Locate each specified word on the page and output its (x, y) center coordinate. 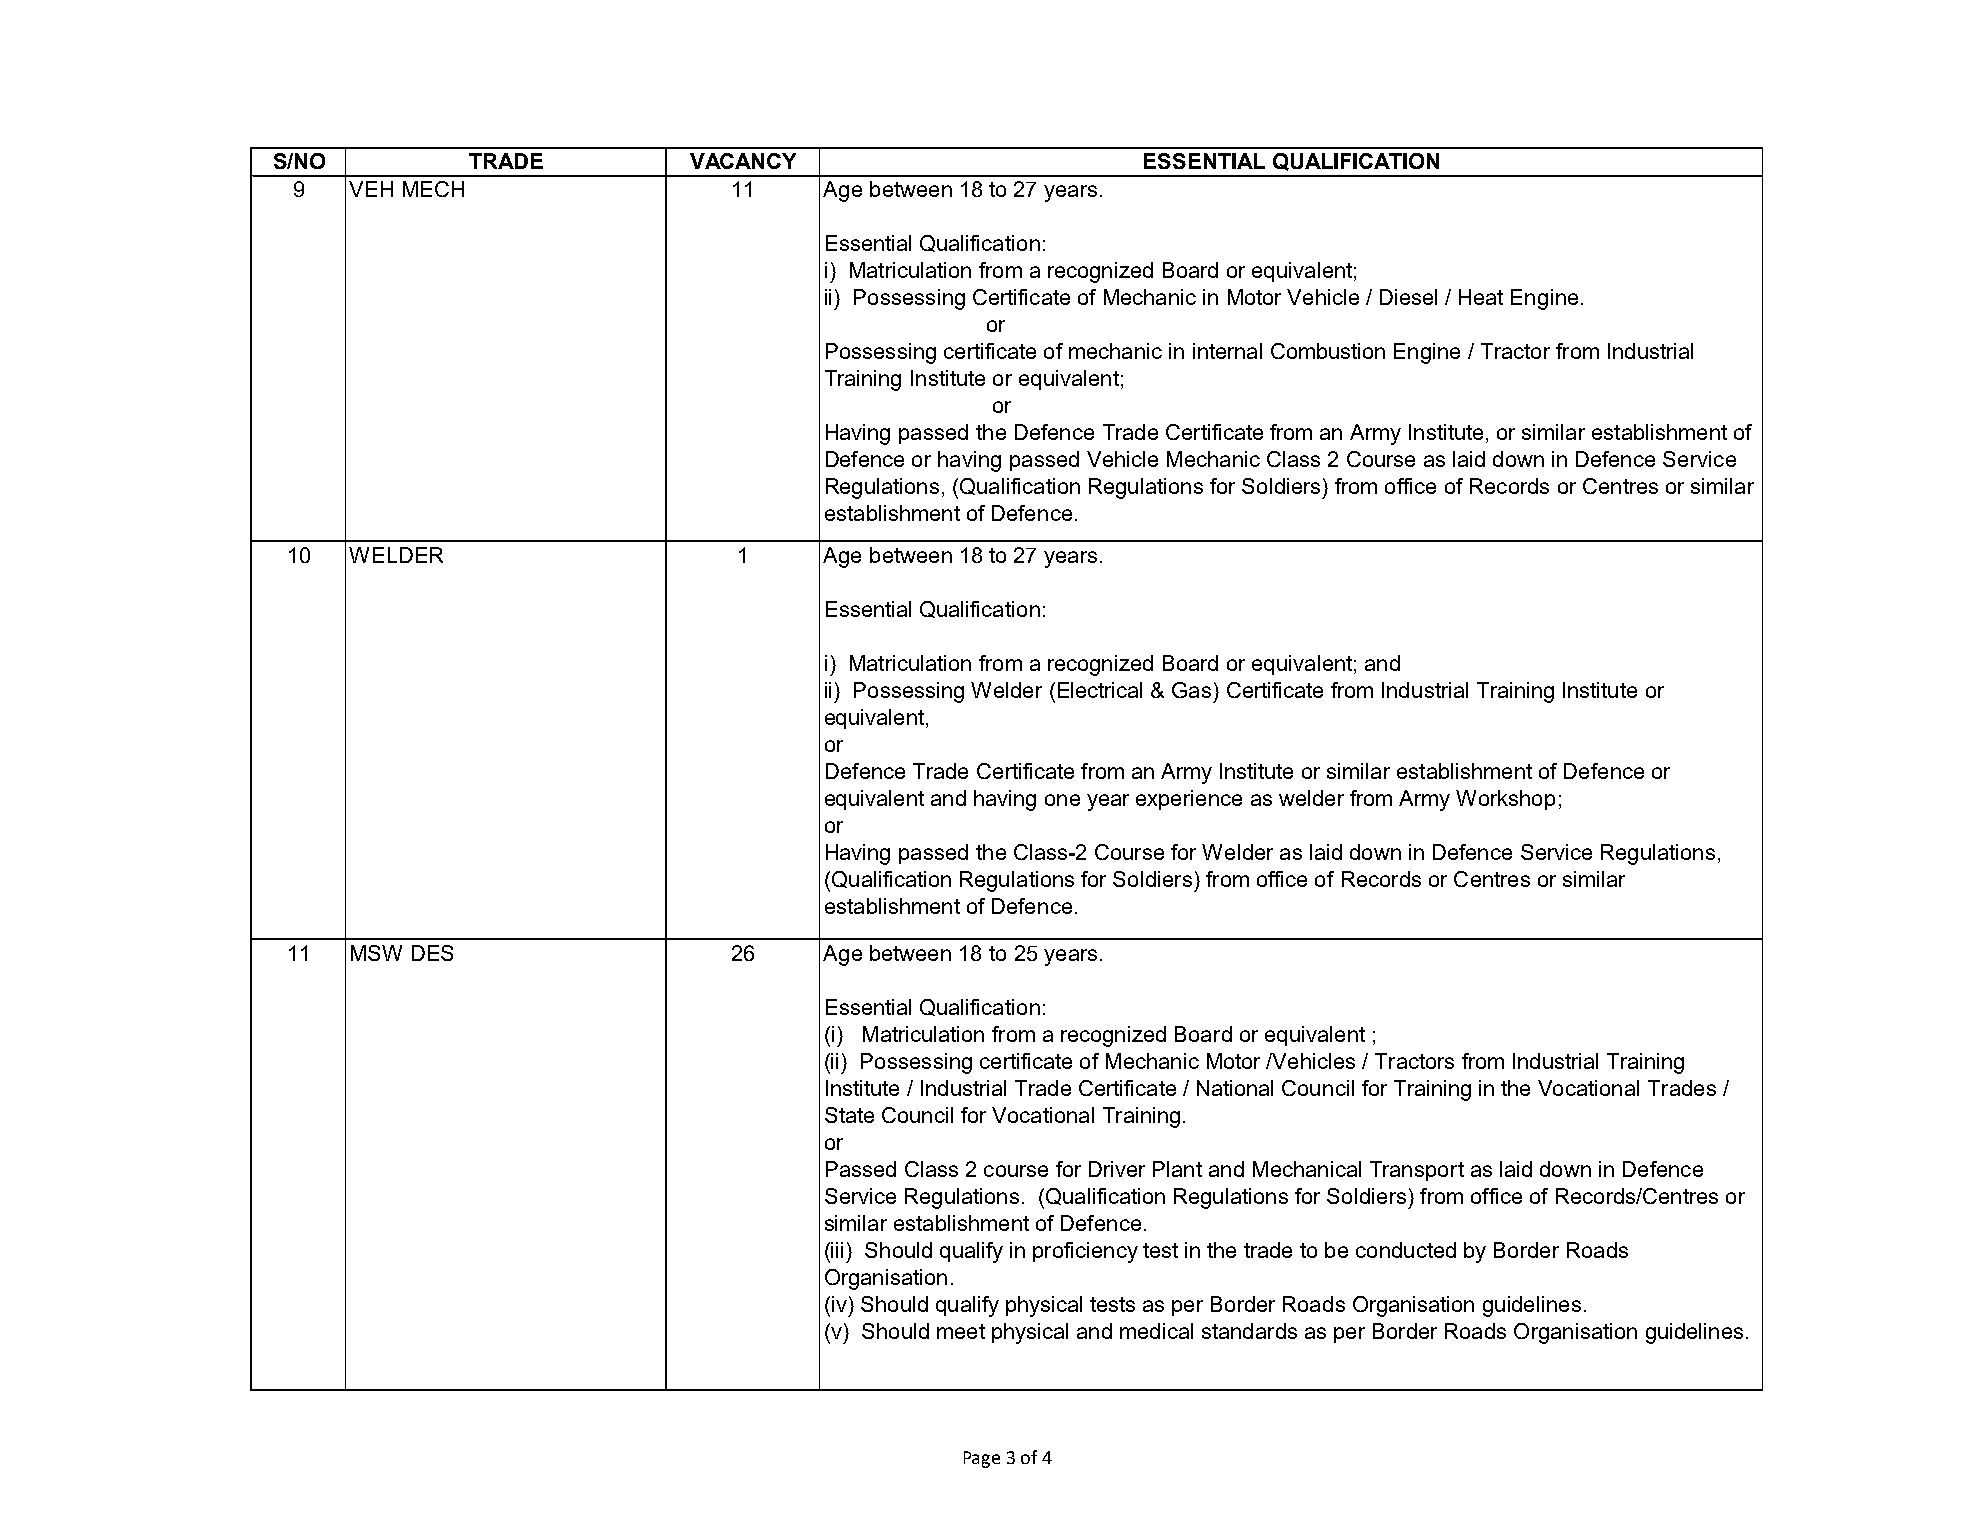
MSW (376, 953)
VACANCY (743, 161)
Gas (1191, 690)
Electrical (1100, 690)
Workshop (1505, 800)
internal (1227, 351)
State (849, 1115)
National (1235, 1088)
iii (837, 1250)
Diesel (1408, 297)
